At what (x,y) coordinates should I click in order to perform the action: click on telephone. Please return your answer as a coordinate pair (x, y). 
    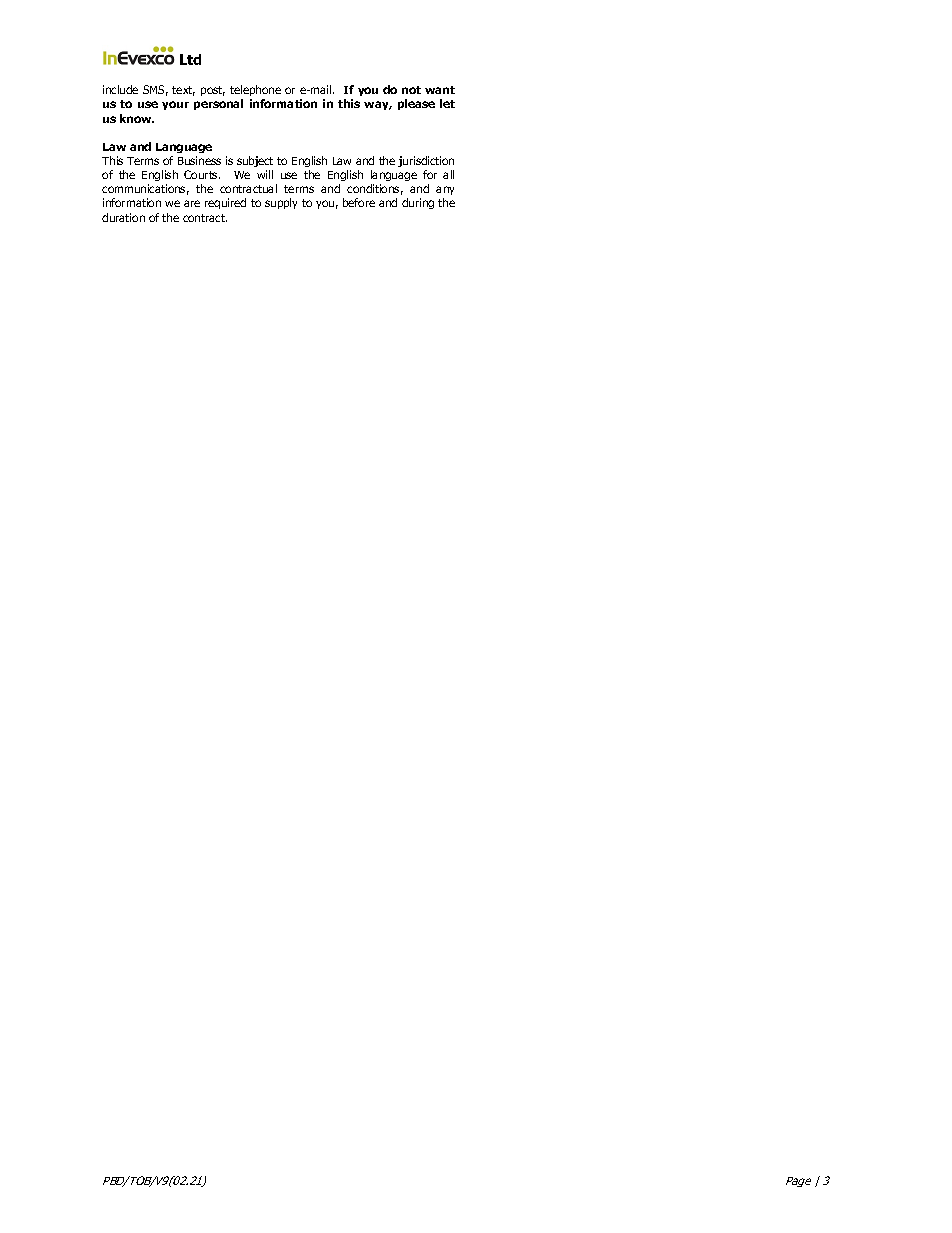
    Looking at the image, I should click on (255, 92).
